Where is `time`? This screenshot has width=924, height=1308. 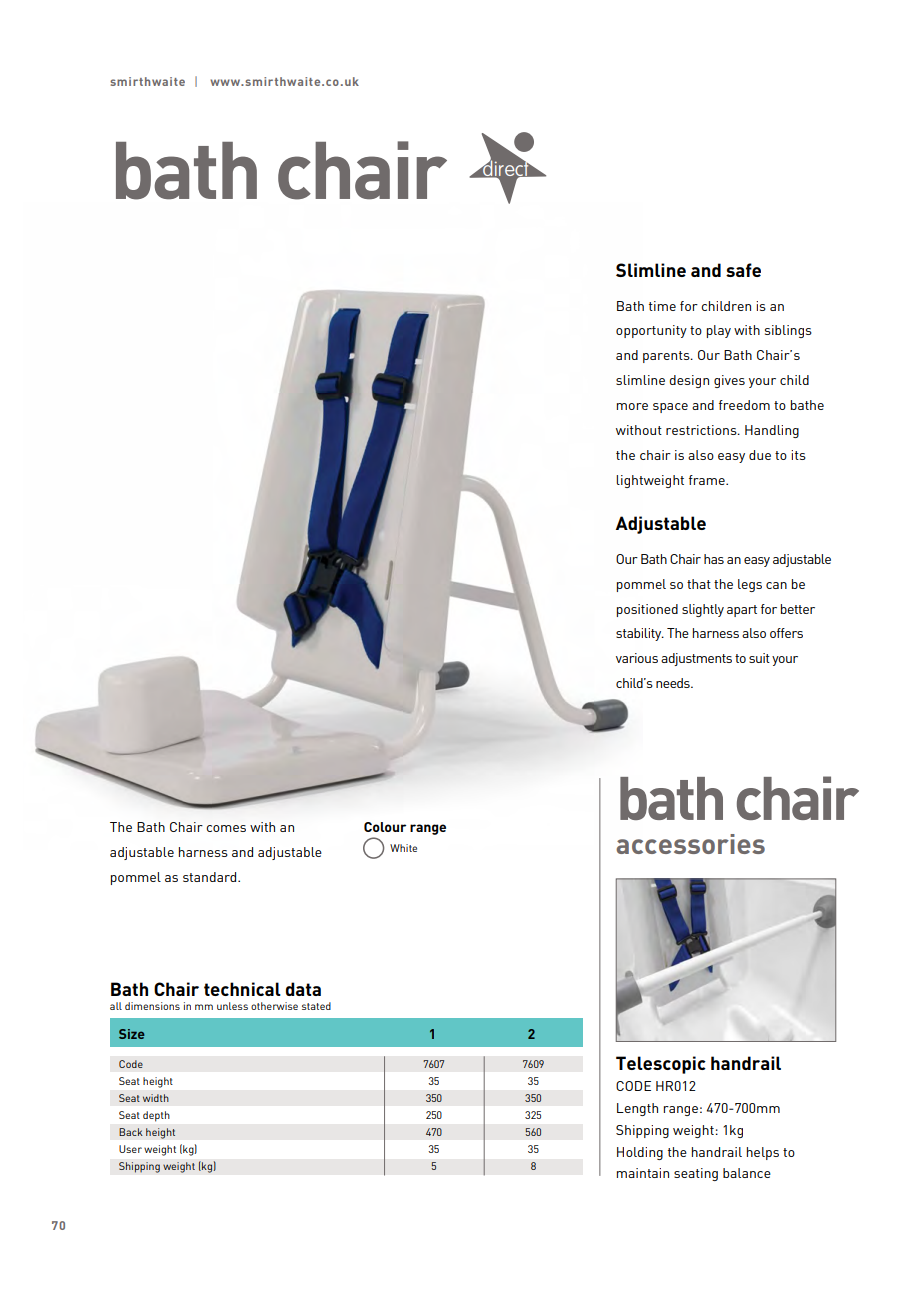
time is located at coordinates (662, 306).
